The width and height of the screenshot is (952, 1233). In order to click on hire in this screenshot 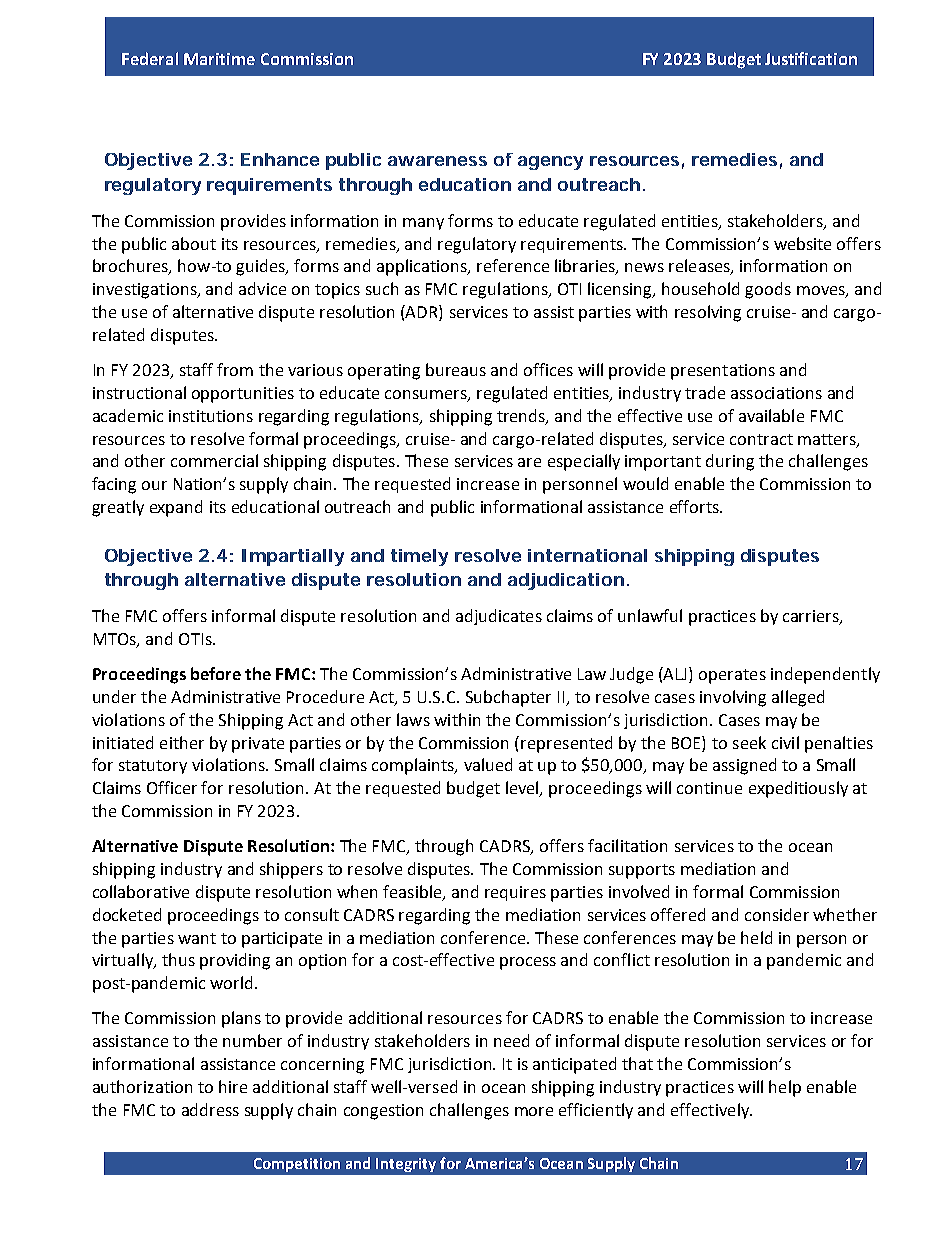, I will do `click(233, 1086)`.
